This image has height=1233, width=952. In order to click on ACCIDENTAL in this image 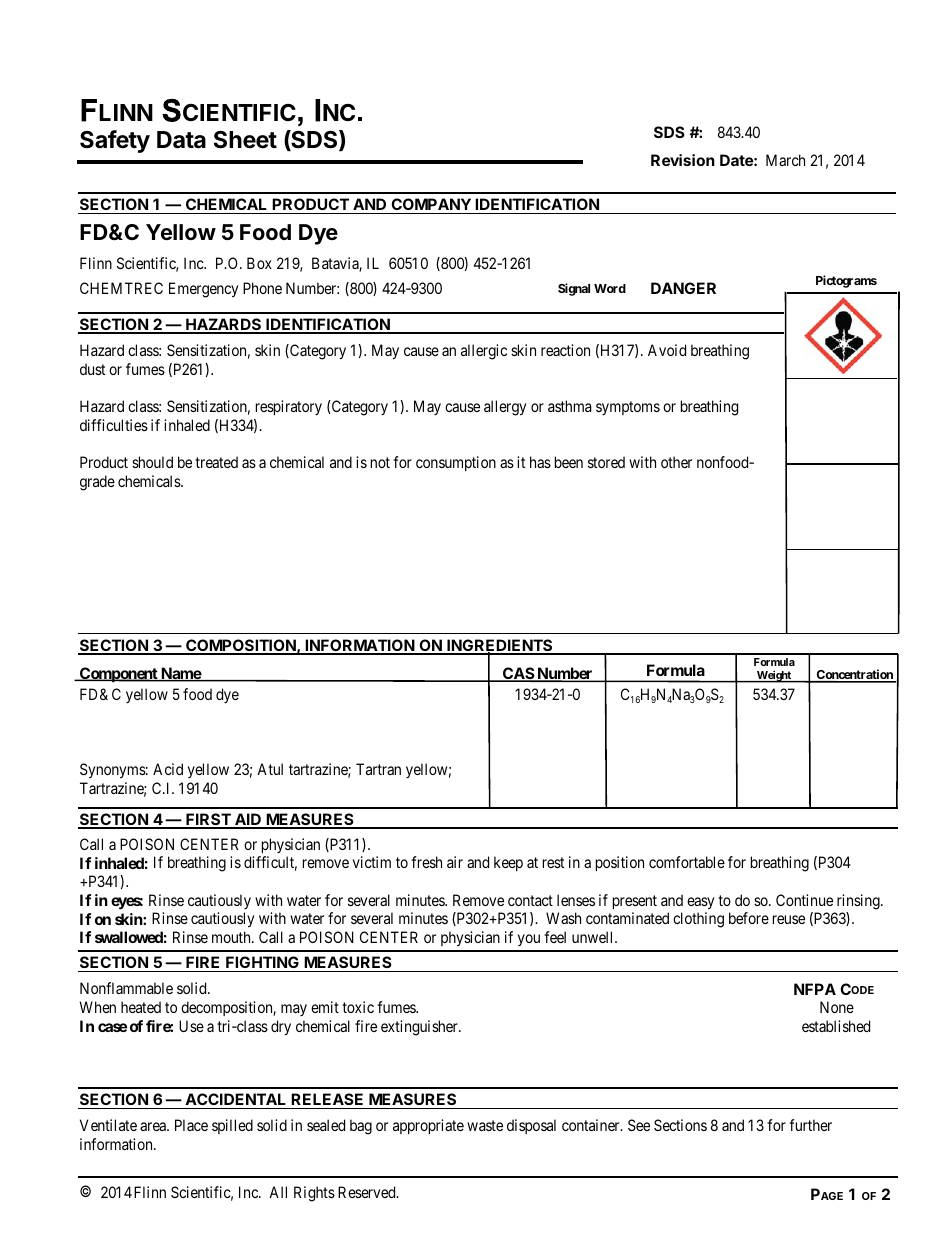, I will do `click(235, 1099)`.
